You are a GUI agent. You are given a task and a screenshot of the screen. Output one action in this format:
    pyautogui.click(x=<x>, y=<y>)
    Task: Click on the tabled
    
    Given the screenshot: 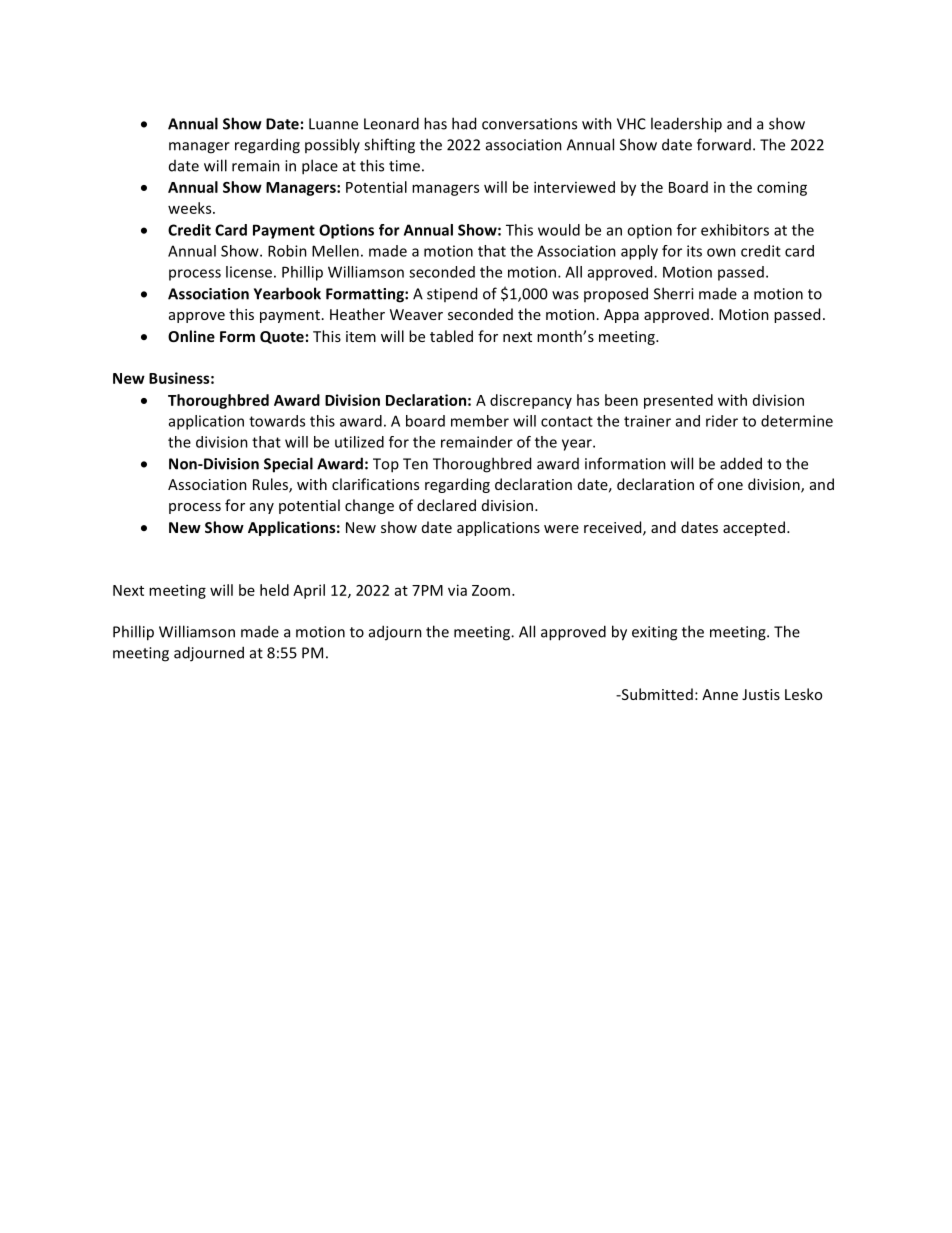 What is the action you would take?
    pyautogui.click(x=451, y=336)
